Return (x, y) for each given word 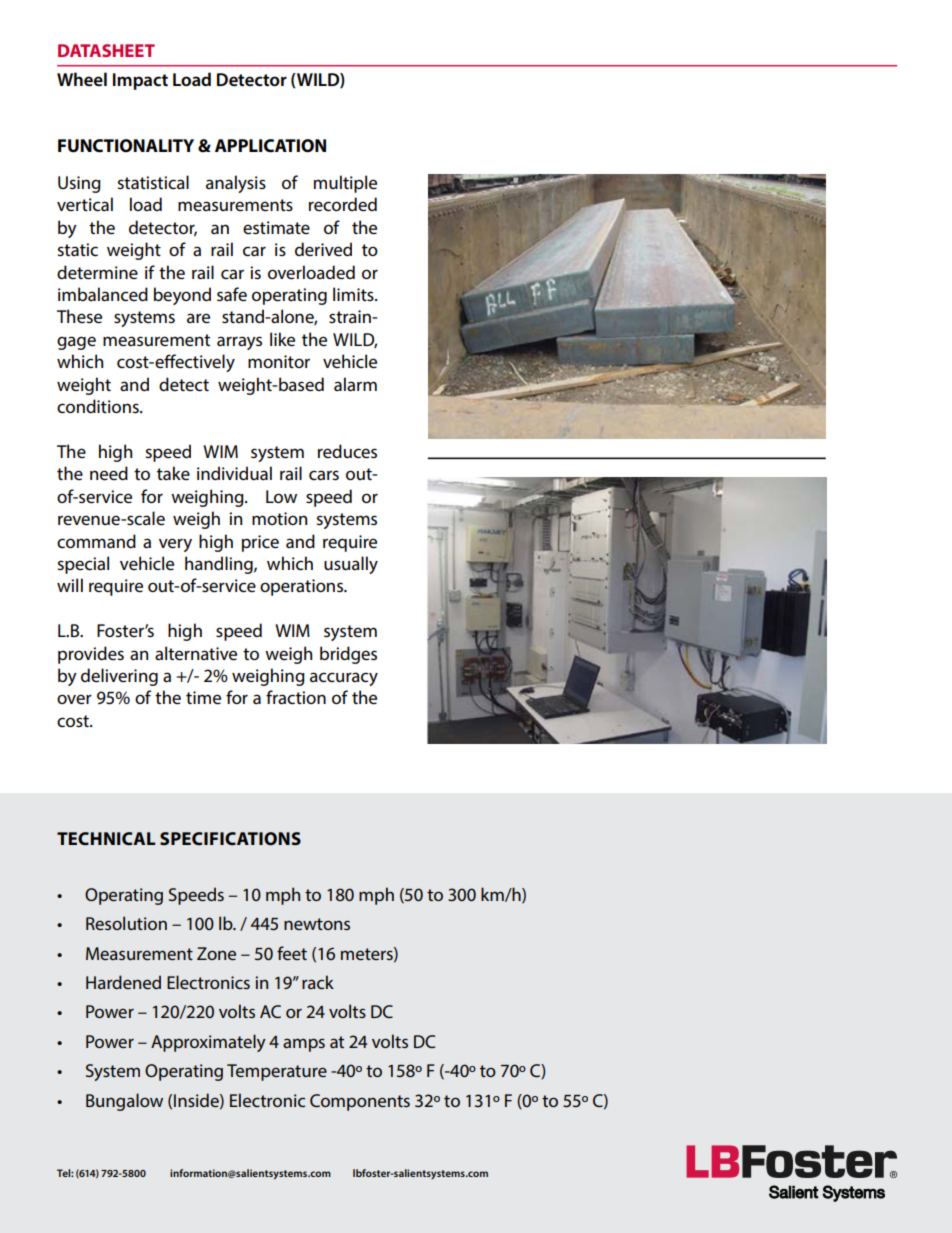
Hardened (123, 982)
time (203, 698)
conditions (99, 406)
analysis (236, 184)
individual (234, 473)
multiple (345, 184)
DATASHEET (106, 50)
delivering (119, 677)
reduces (347, 451)
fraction (296, 697)
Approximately (208, 1043)
